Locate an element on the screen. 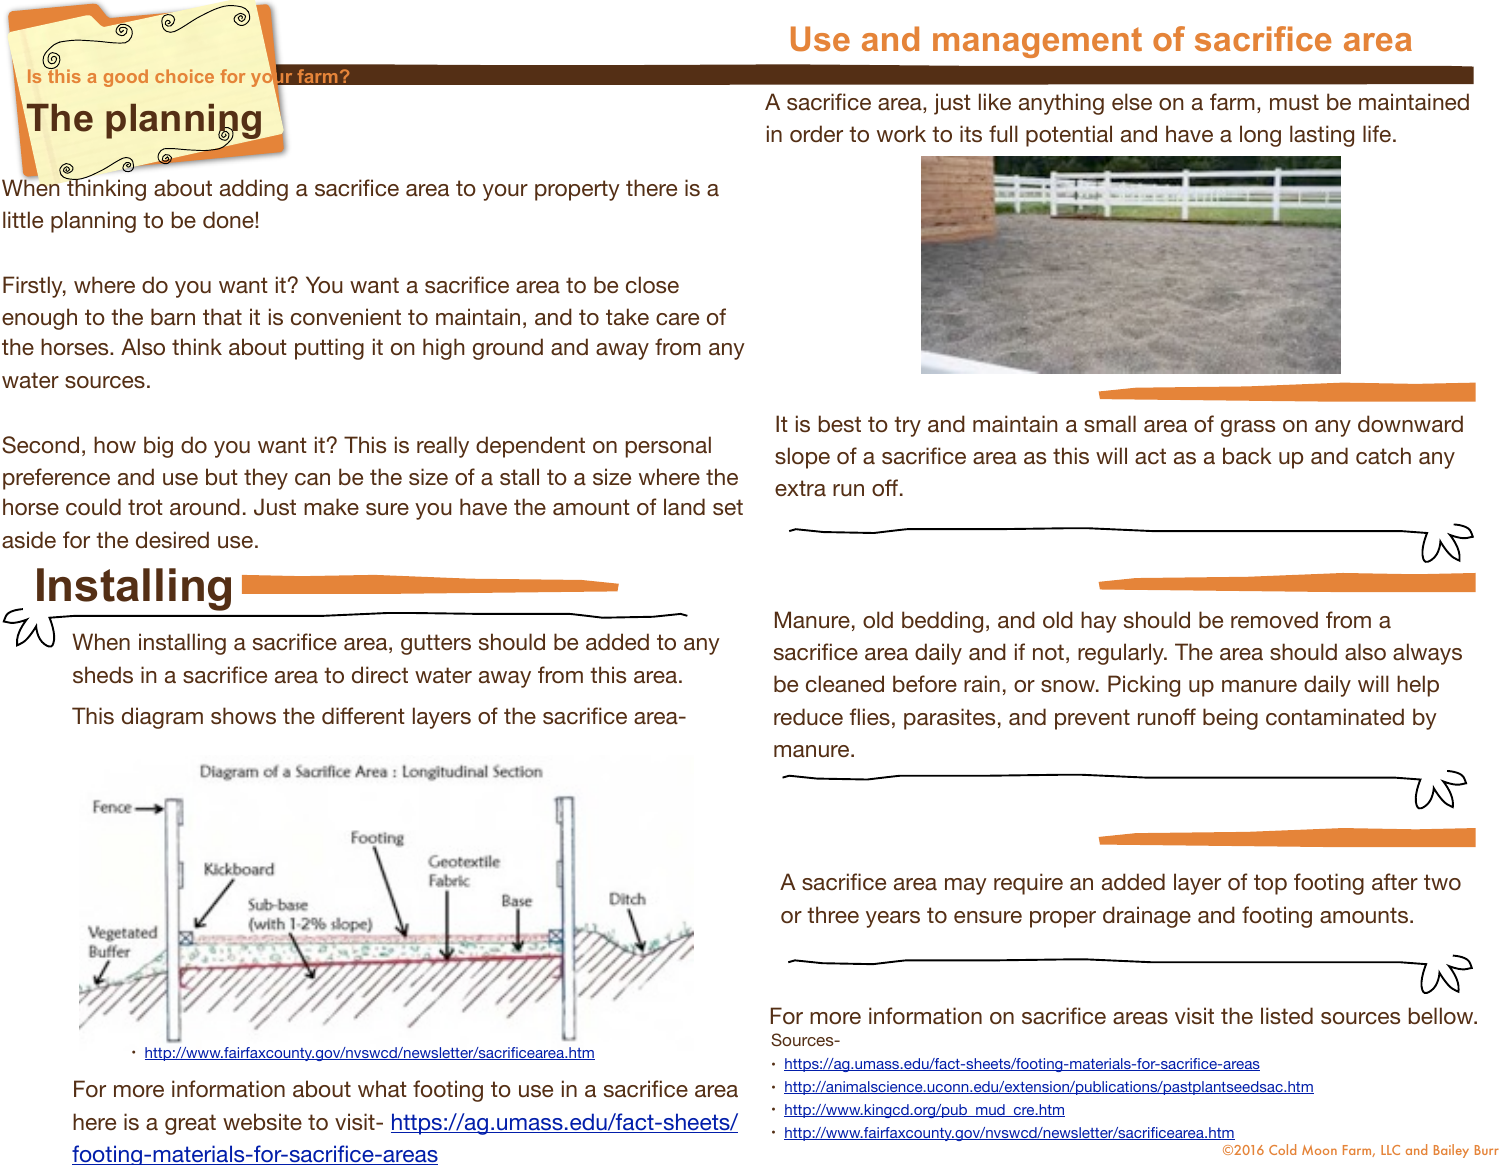 The image size is (1508, 1165). what is located at coordinates (382, 1088).
